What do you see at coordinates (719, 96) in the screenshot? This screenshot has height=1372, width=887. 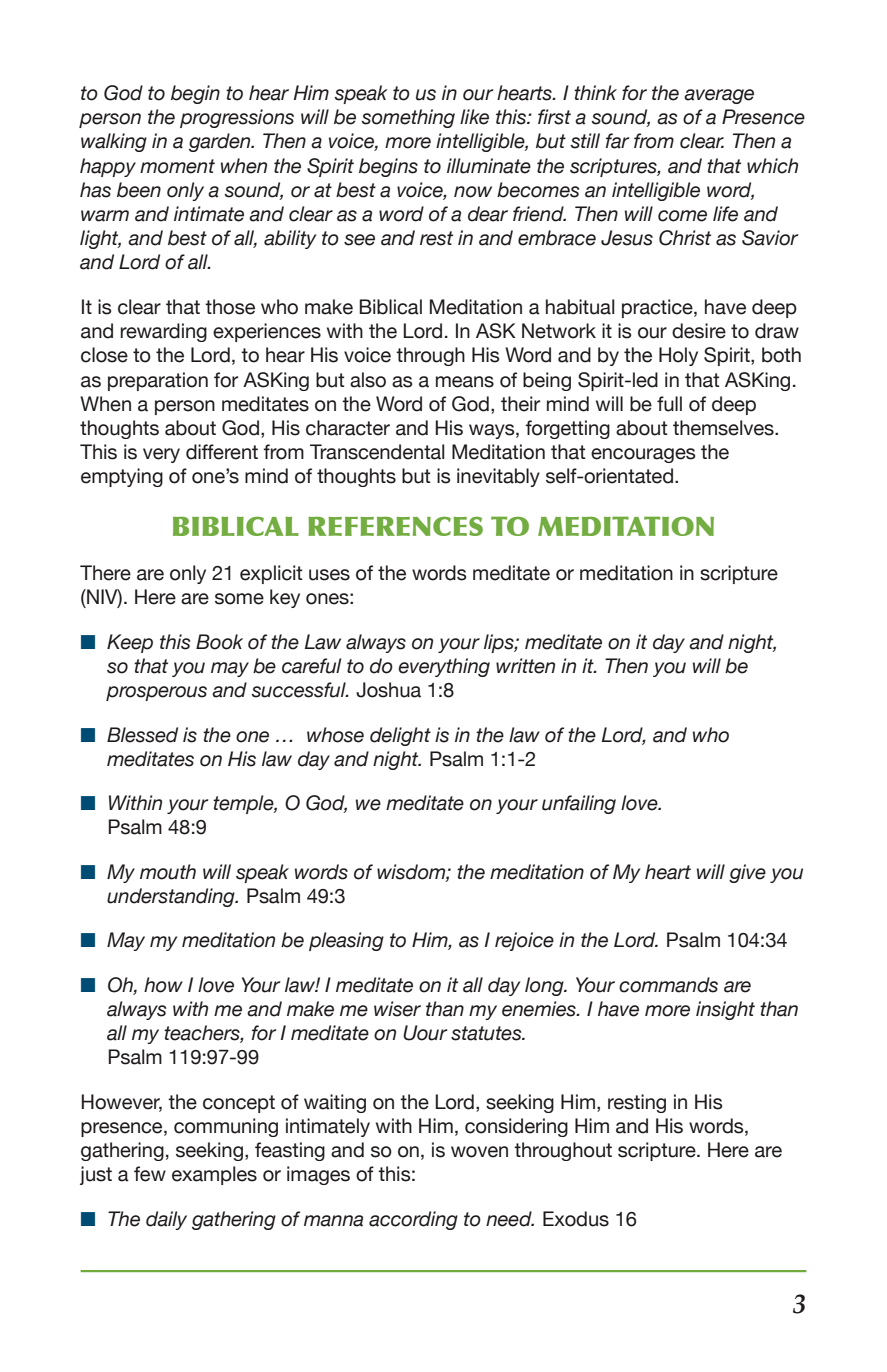 I see `average` at bounding box center [719, 96].
